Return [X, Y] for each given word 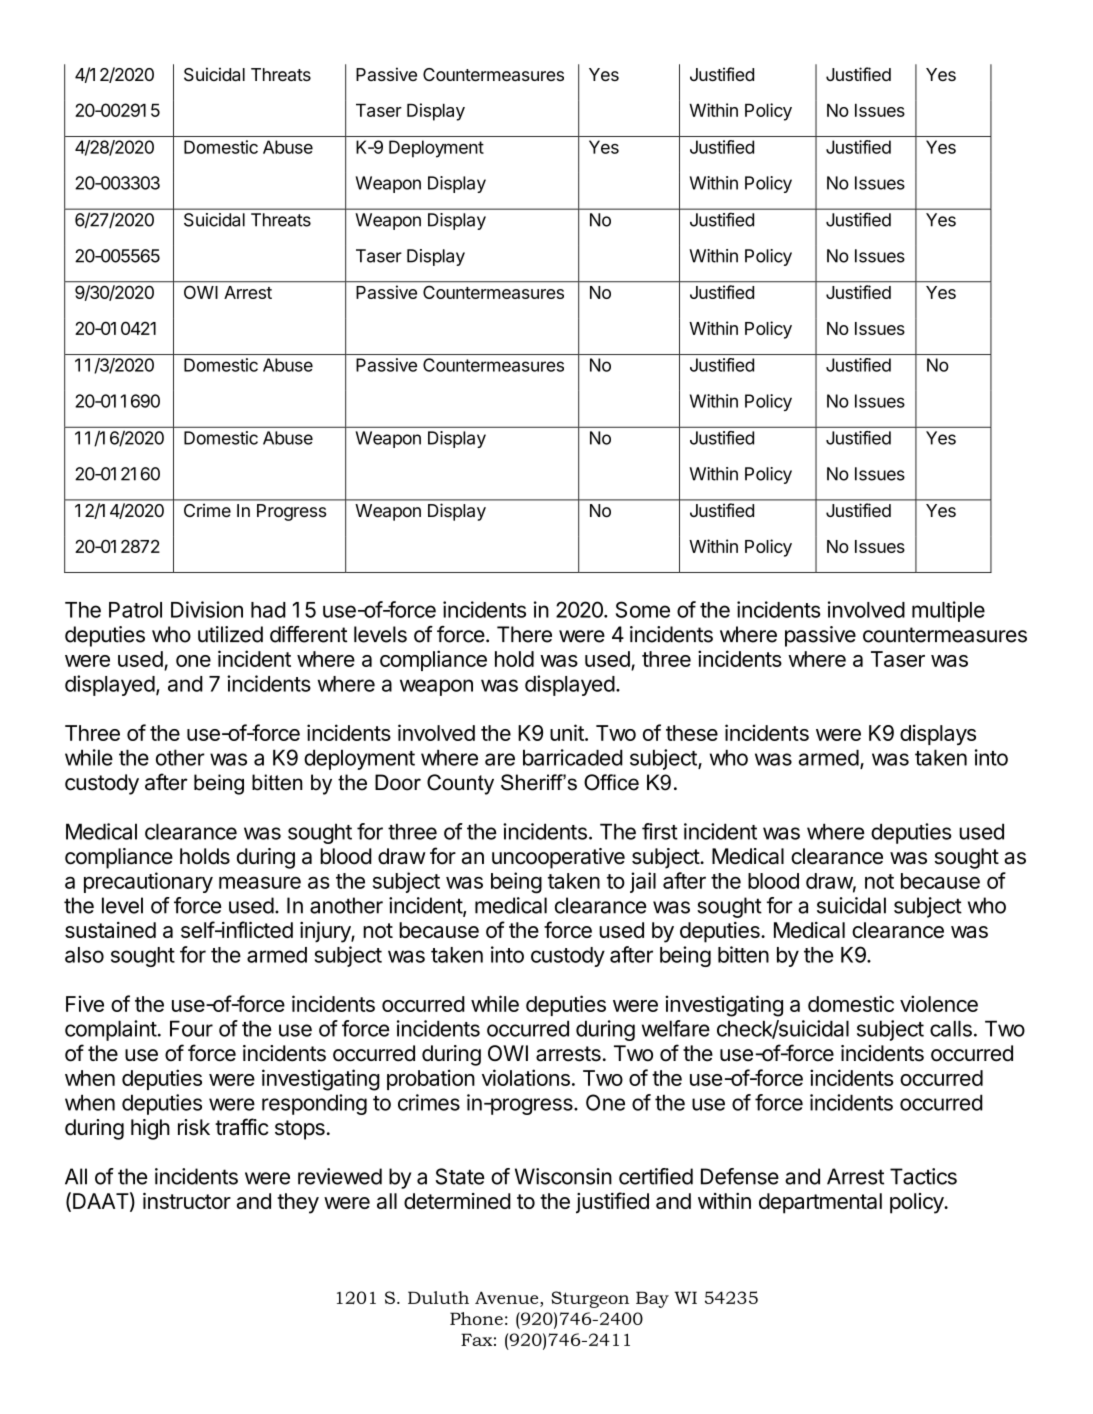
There [524, 634]
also [84, 955]
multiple [948, 611]
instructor [187, 1201]
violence [939, 1003]
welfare [676, 1028]
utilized [230, 634]
